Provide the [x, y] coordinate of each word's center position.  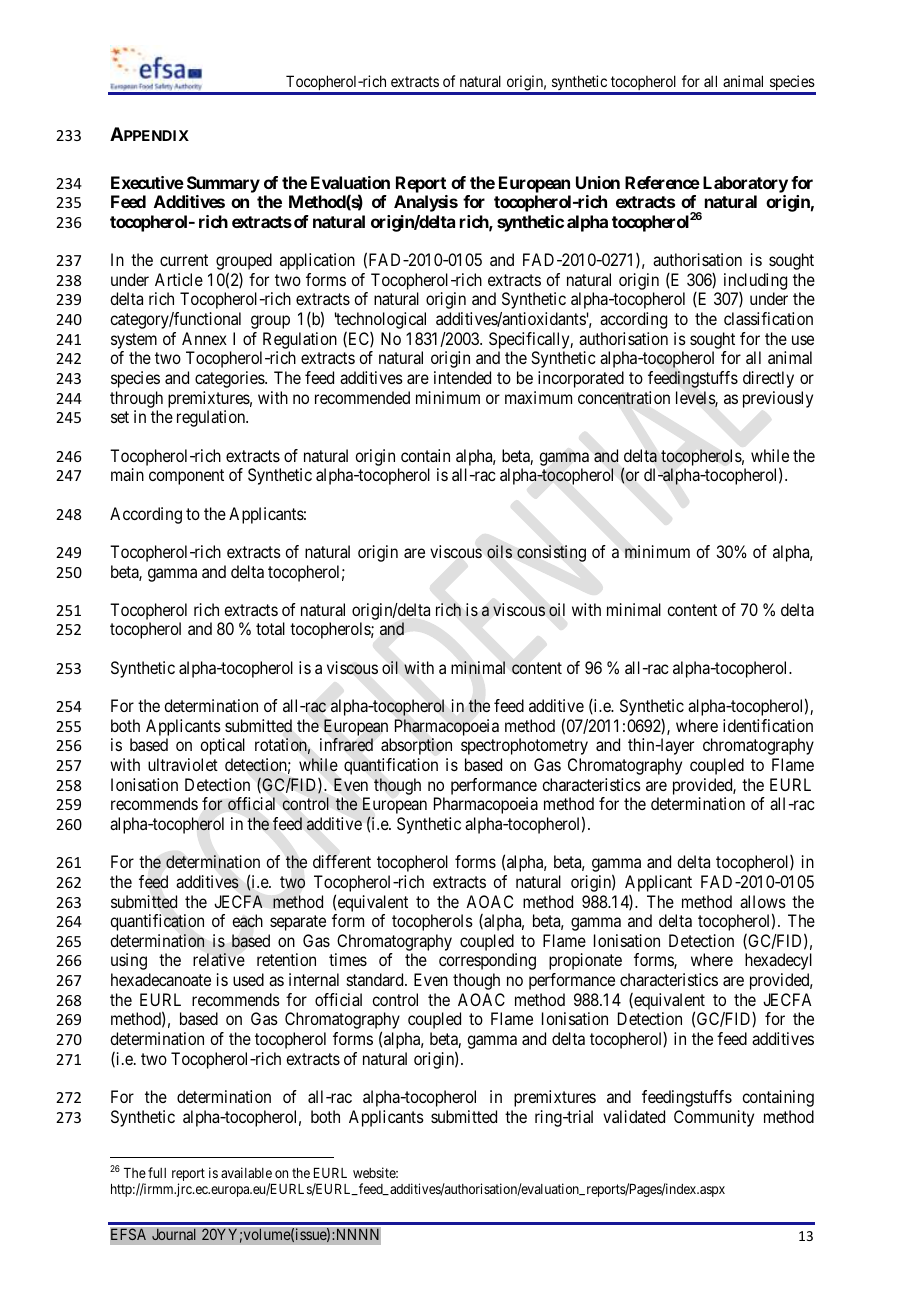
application [317, 261]
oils [499, 551]
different [342, 861]
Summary [223, 184]
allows [763, 901]
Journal [174, 1234]
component [186, 477]
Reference [662, 182]
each [247, 921]
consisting [551, 553]
